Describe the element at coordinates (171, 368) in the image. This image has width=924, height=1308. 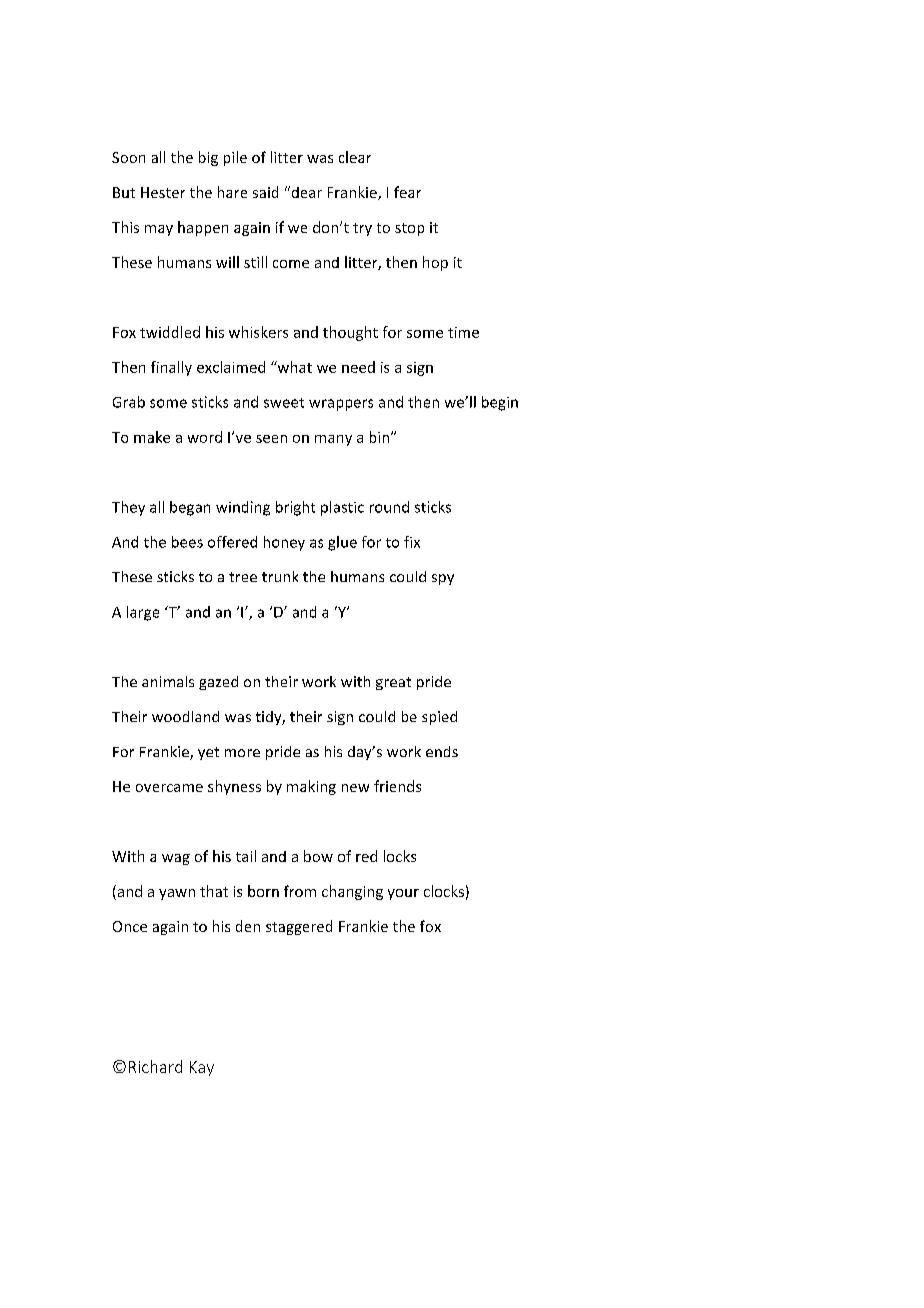
I see `finally` at that location.
